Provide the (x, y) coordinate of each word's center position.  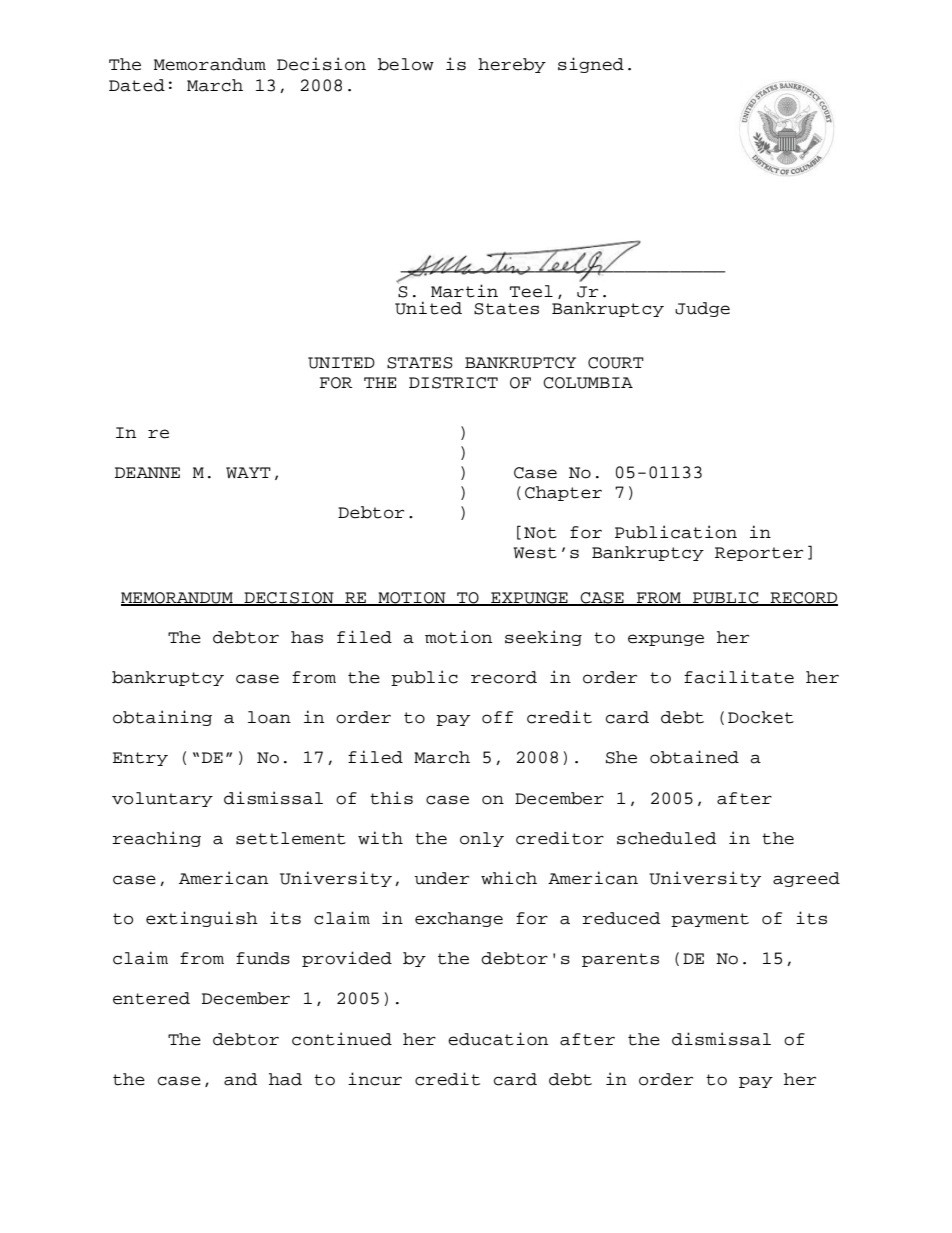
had (285, 1079)
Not (540, 533)
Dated (137, 85)
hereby (512, 65)
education (498, 1039)
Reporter (759, 554)
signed (591, 65)
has (307, 637)
